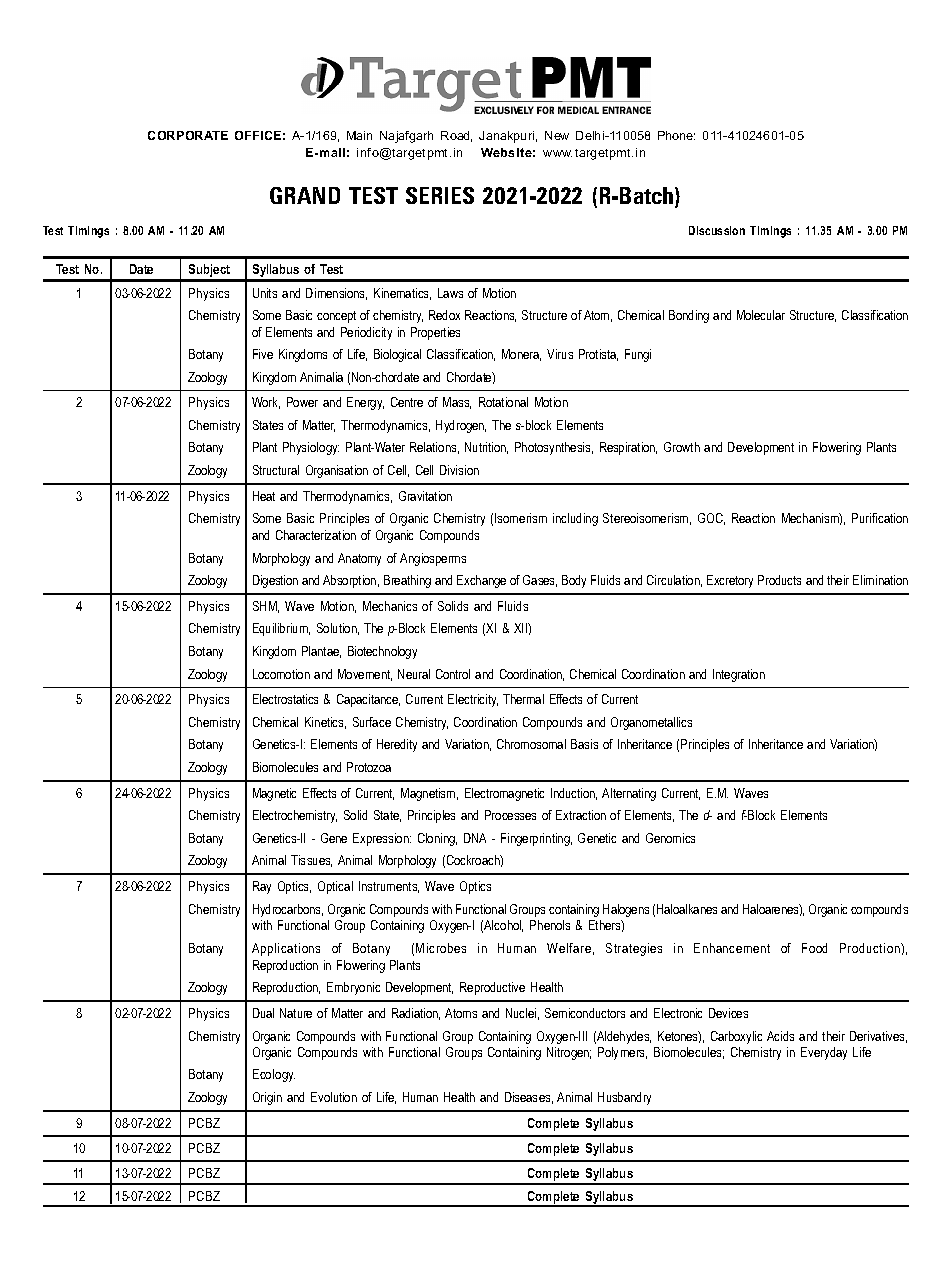 The height and width of the image is (1271, 952). I want to click on Molecular, so click(761, 315).
